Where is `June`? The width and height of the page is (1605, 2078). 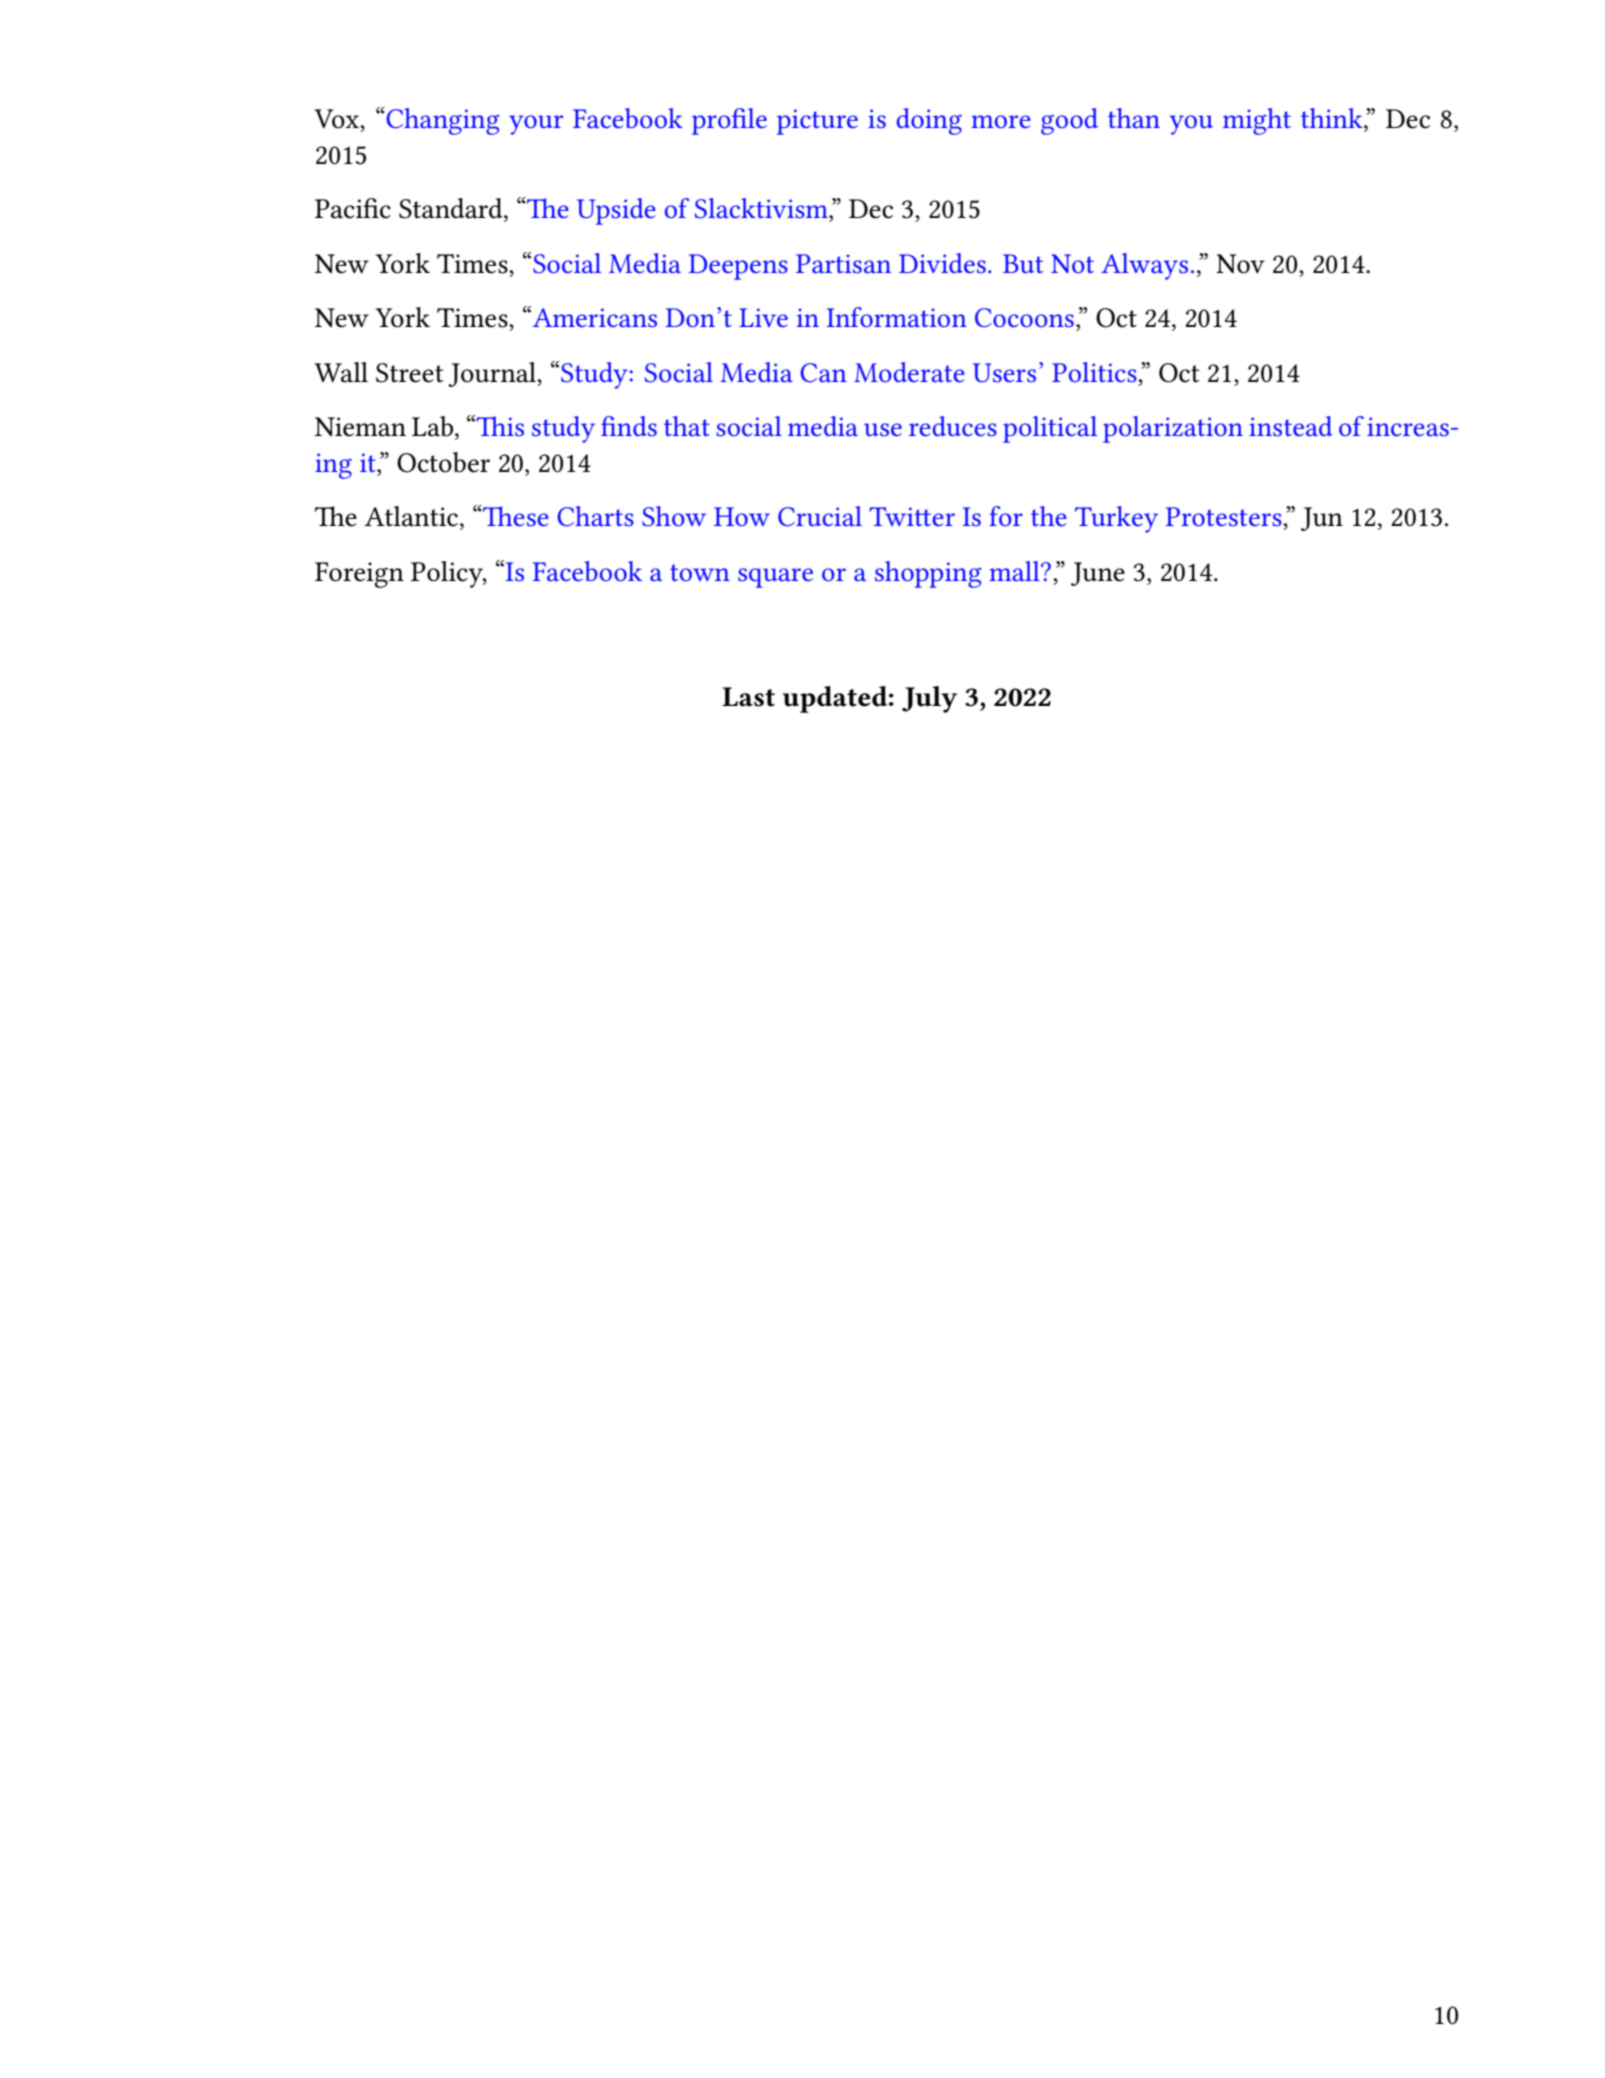 June is located at coordinates (1098, 574).
